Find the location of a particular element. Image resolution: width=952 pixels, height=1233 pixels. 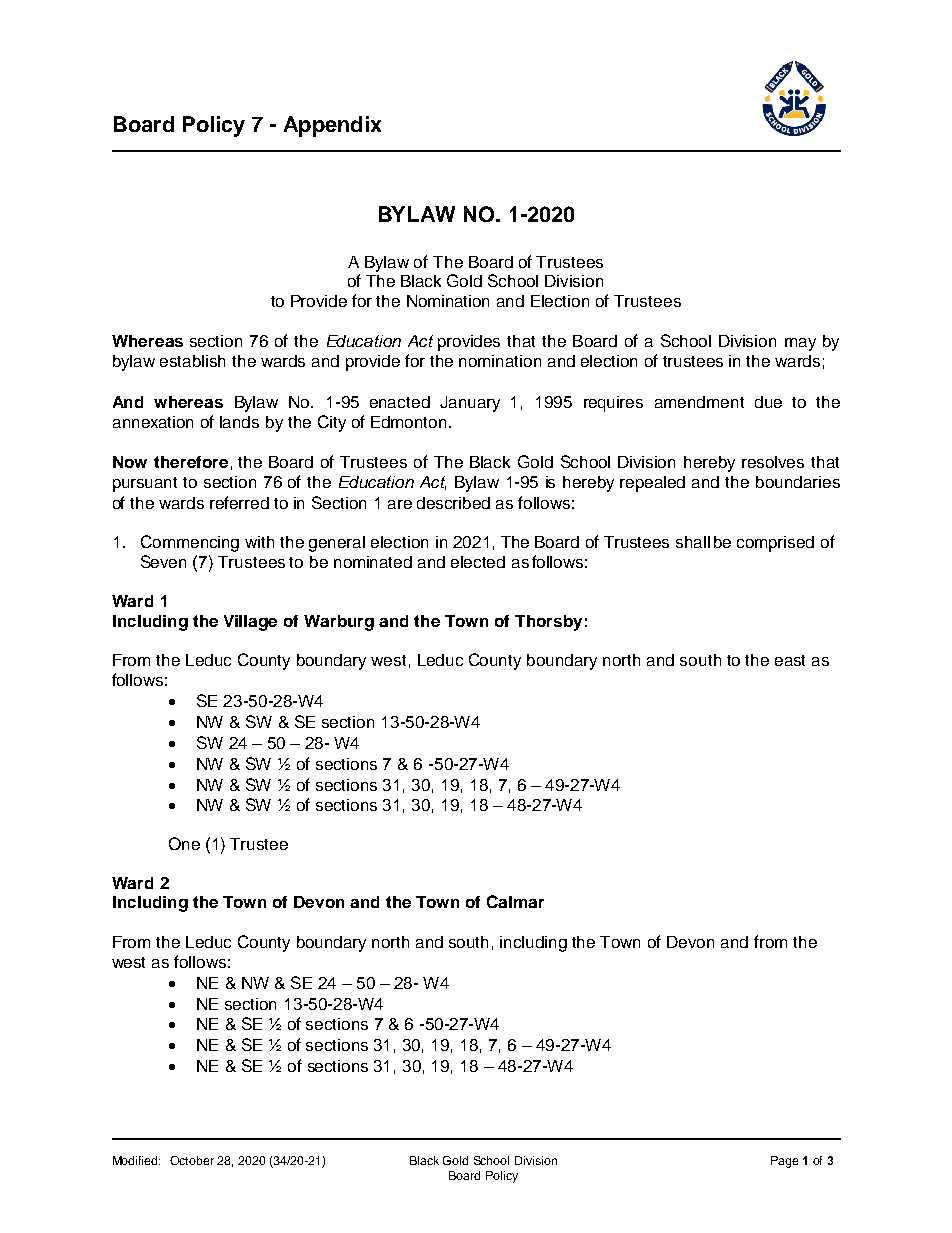

Page is located at coordinates (784, 1162).
